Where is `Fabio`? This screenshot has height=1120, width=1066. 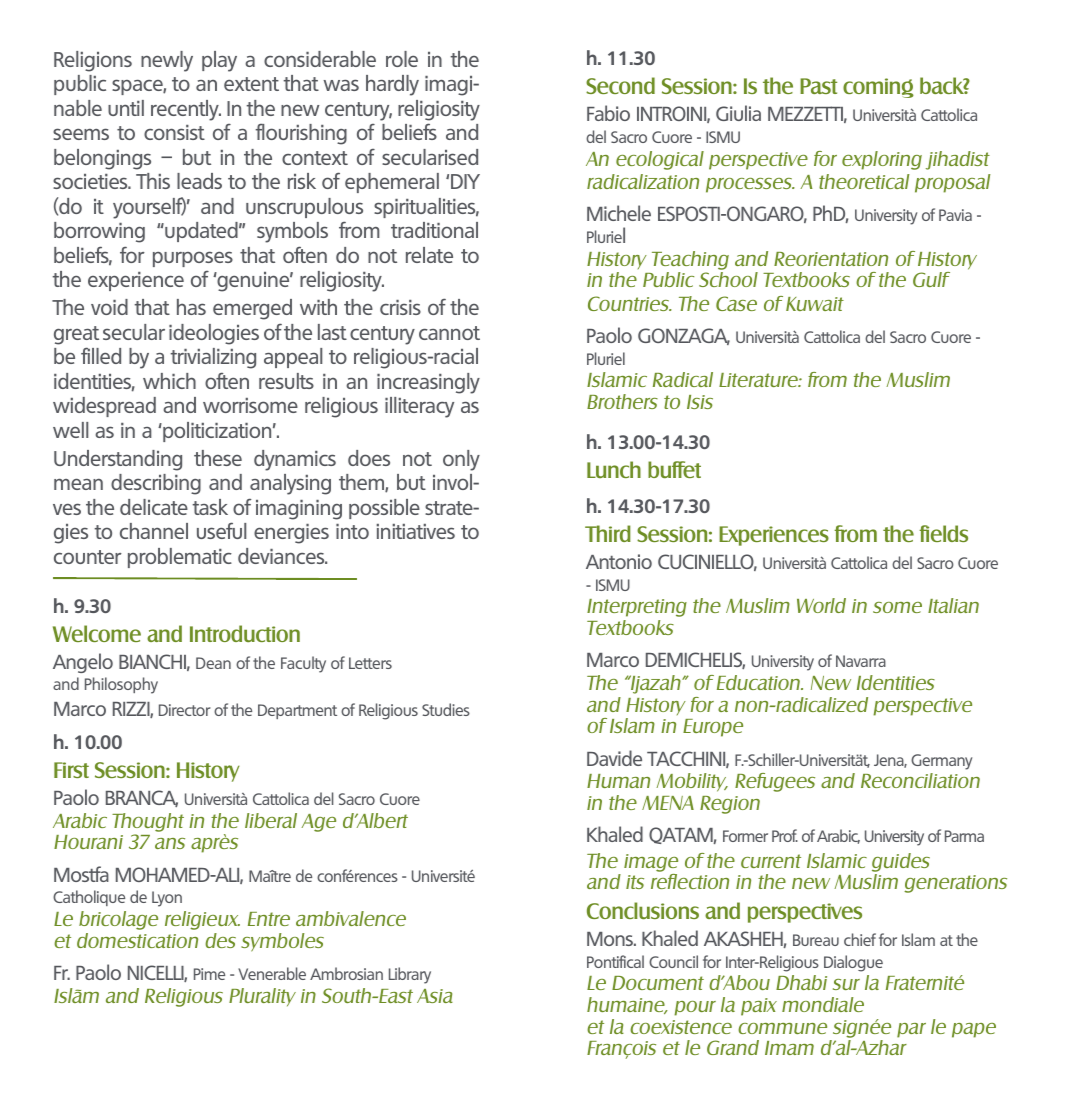
Fabio is located at coordinates (608, 113).
